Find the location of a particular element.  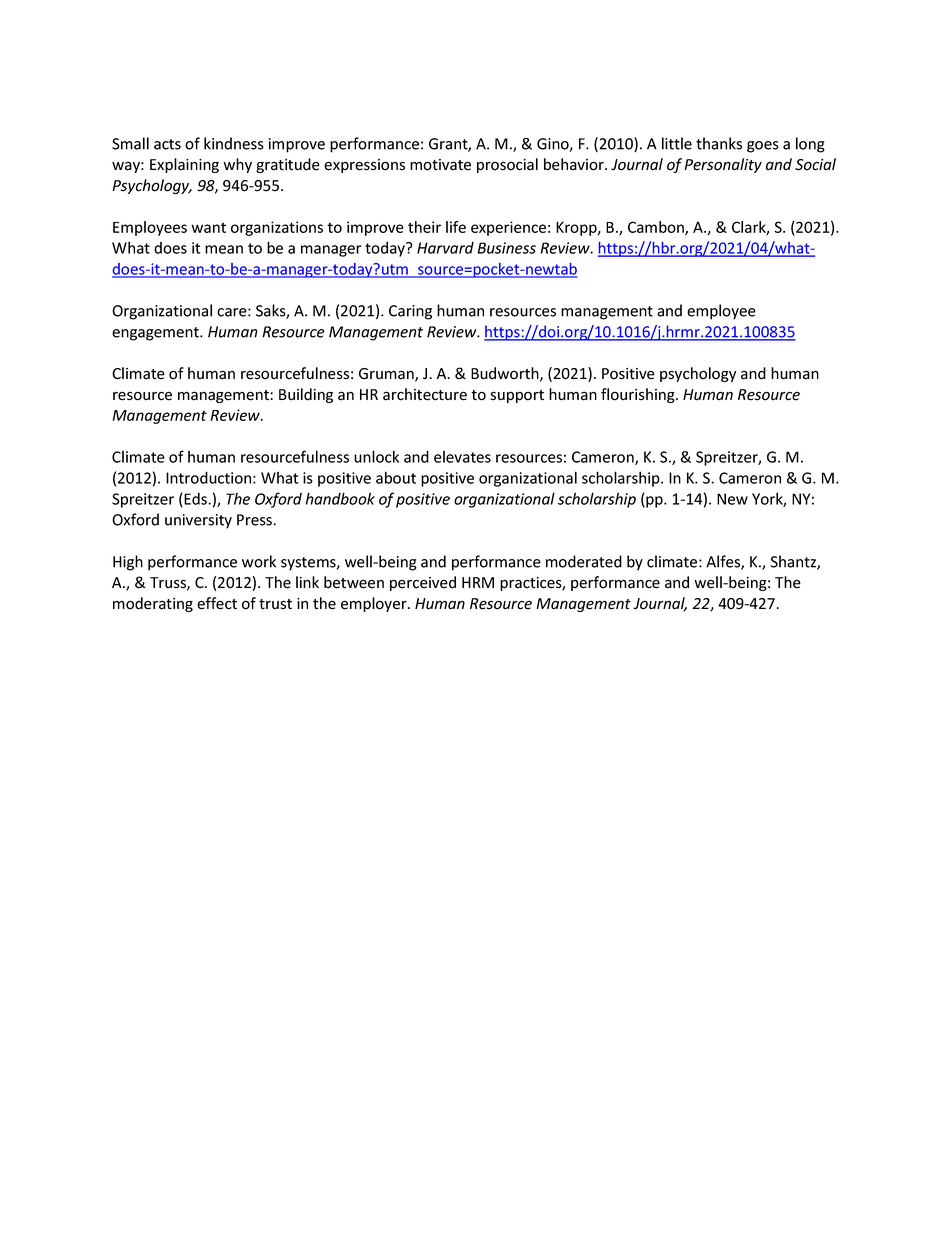

Harvard is located at coordinates (445, 248).
